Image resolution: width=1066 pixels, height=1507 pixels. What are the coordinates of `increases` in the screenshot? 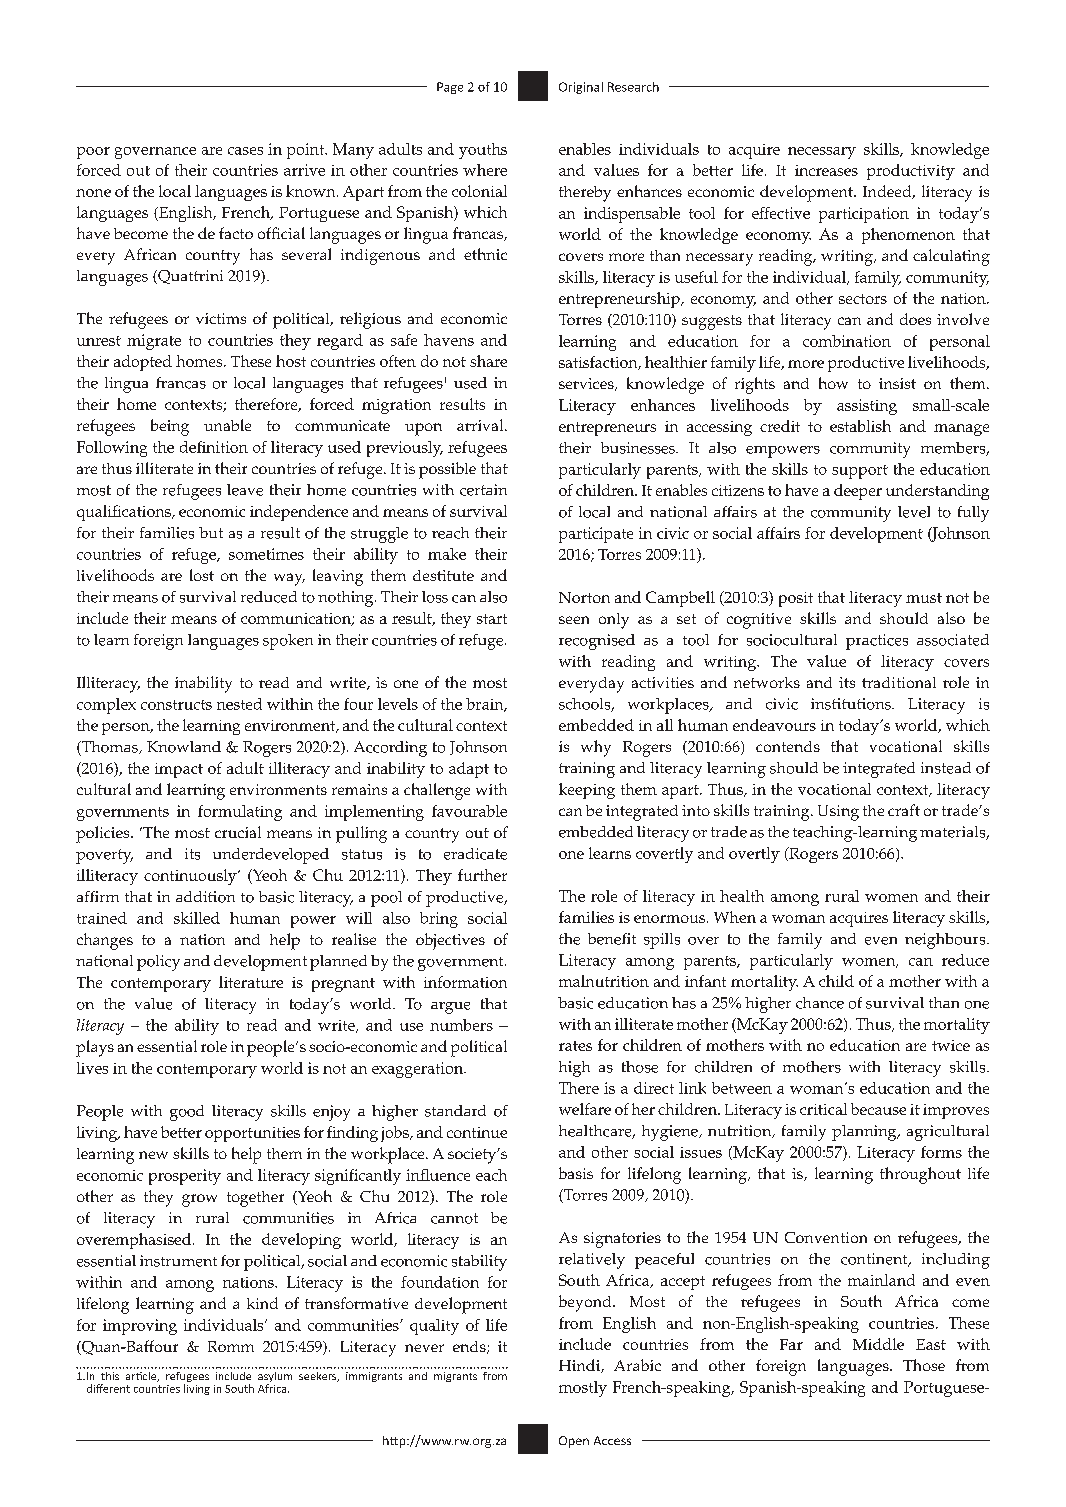 It's located at (826, 170).
